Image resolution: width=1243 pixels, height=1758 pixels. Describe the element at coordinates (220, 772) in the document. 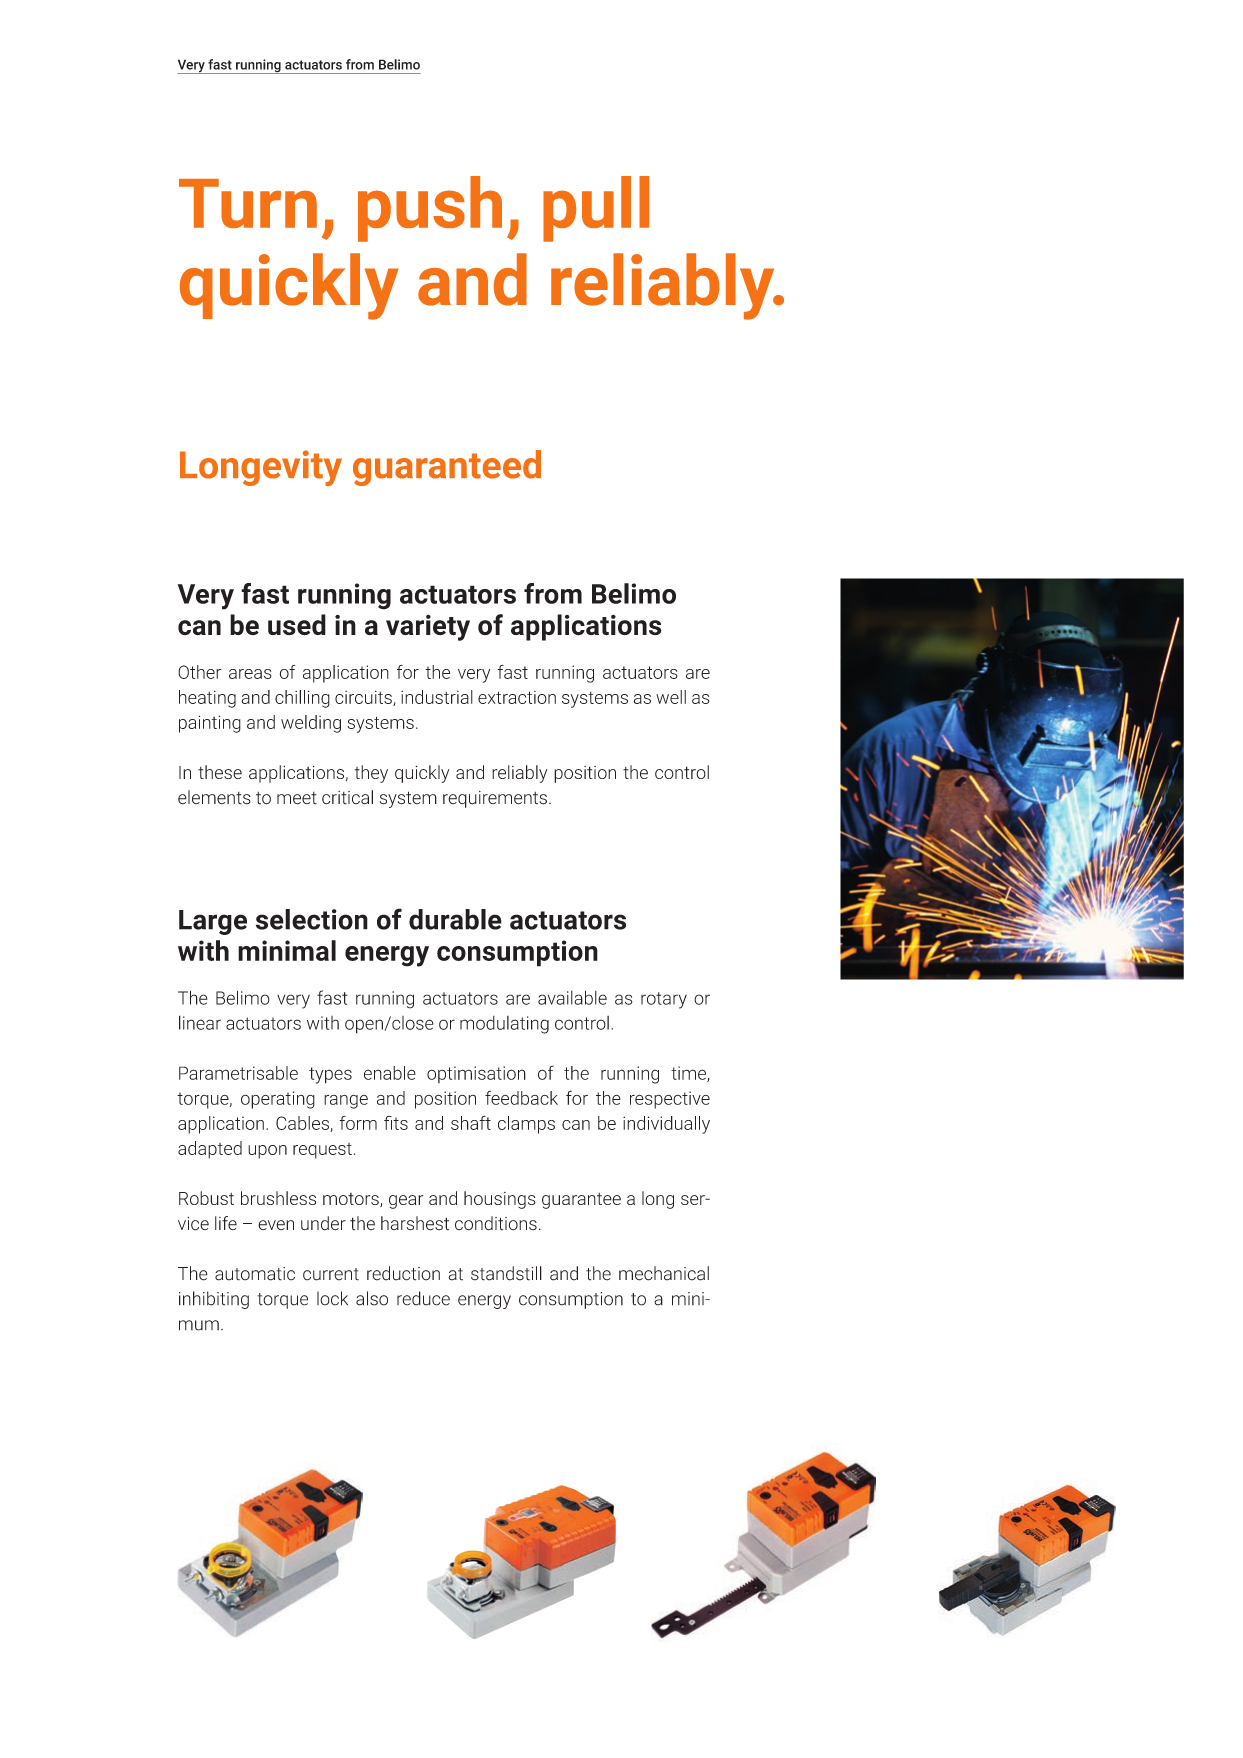

I see `these` at that location.
